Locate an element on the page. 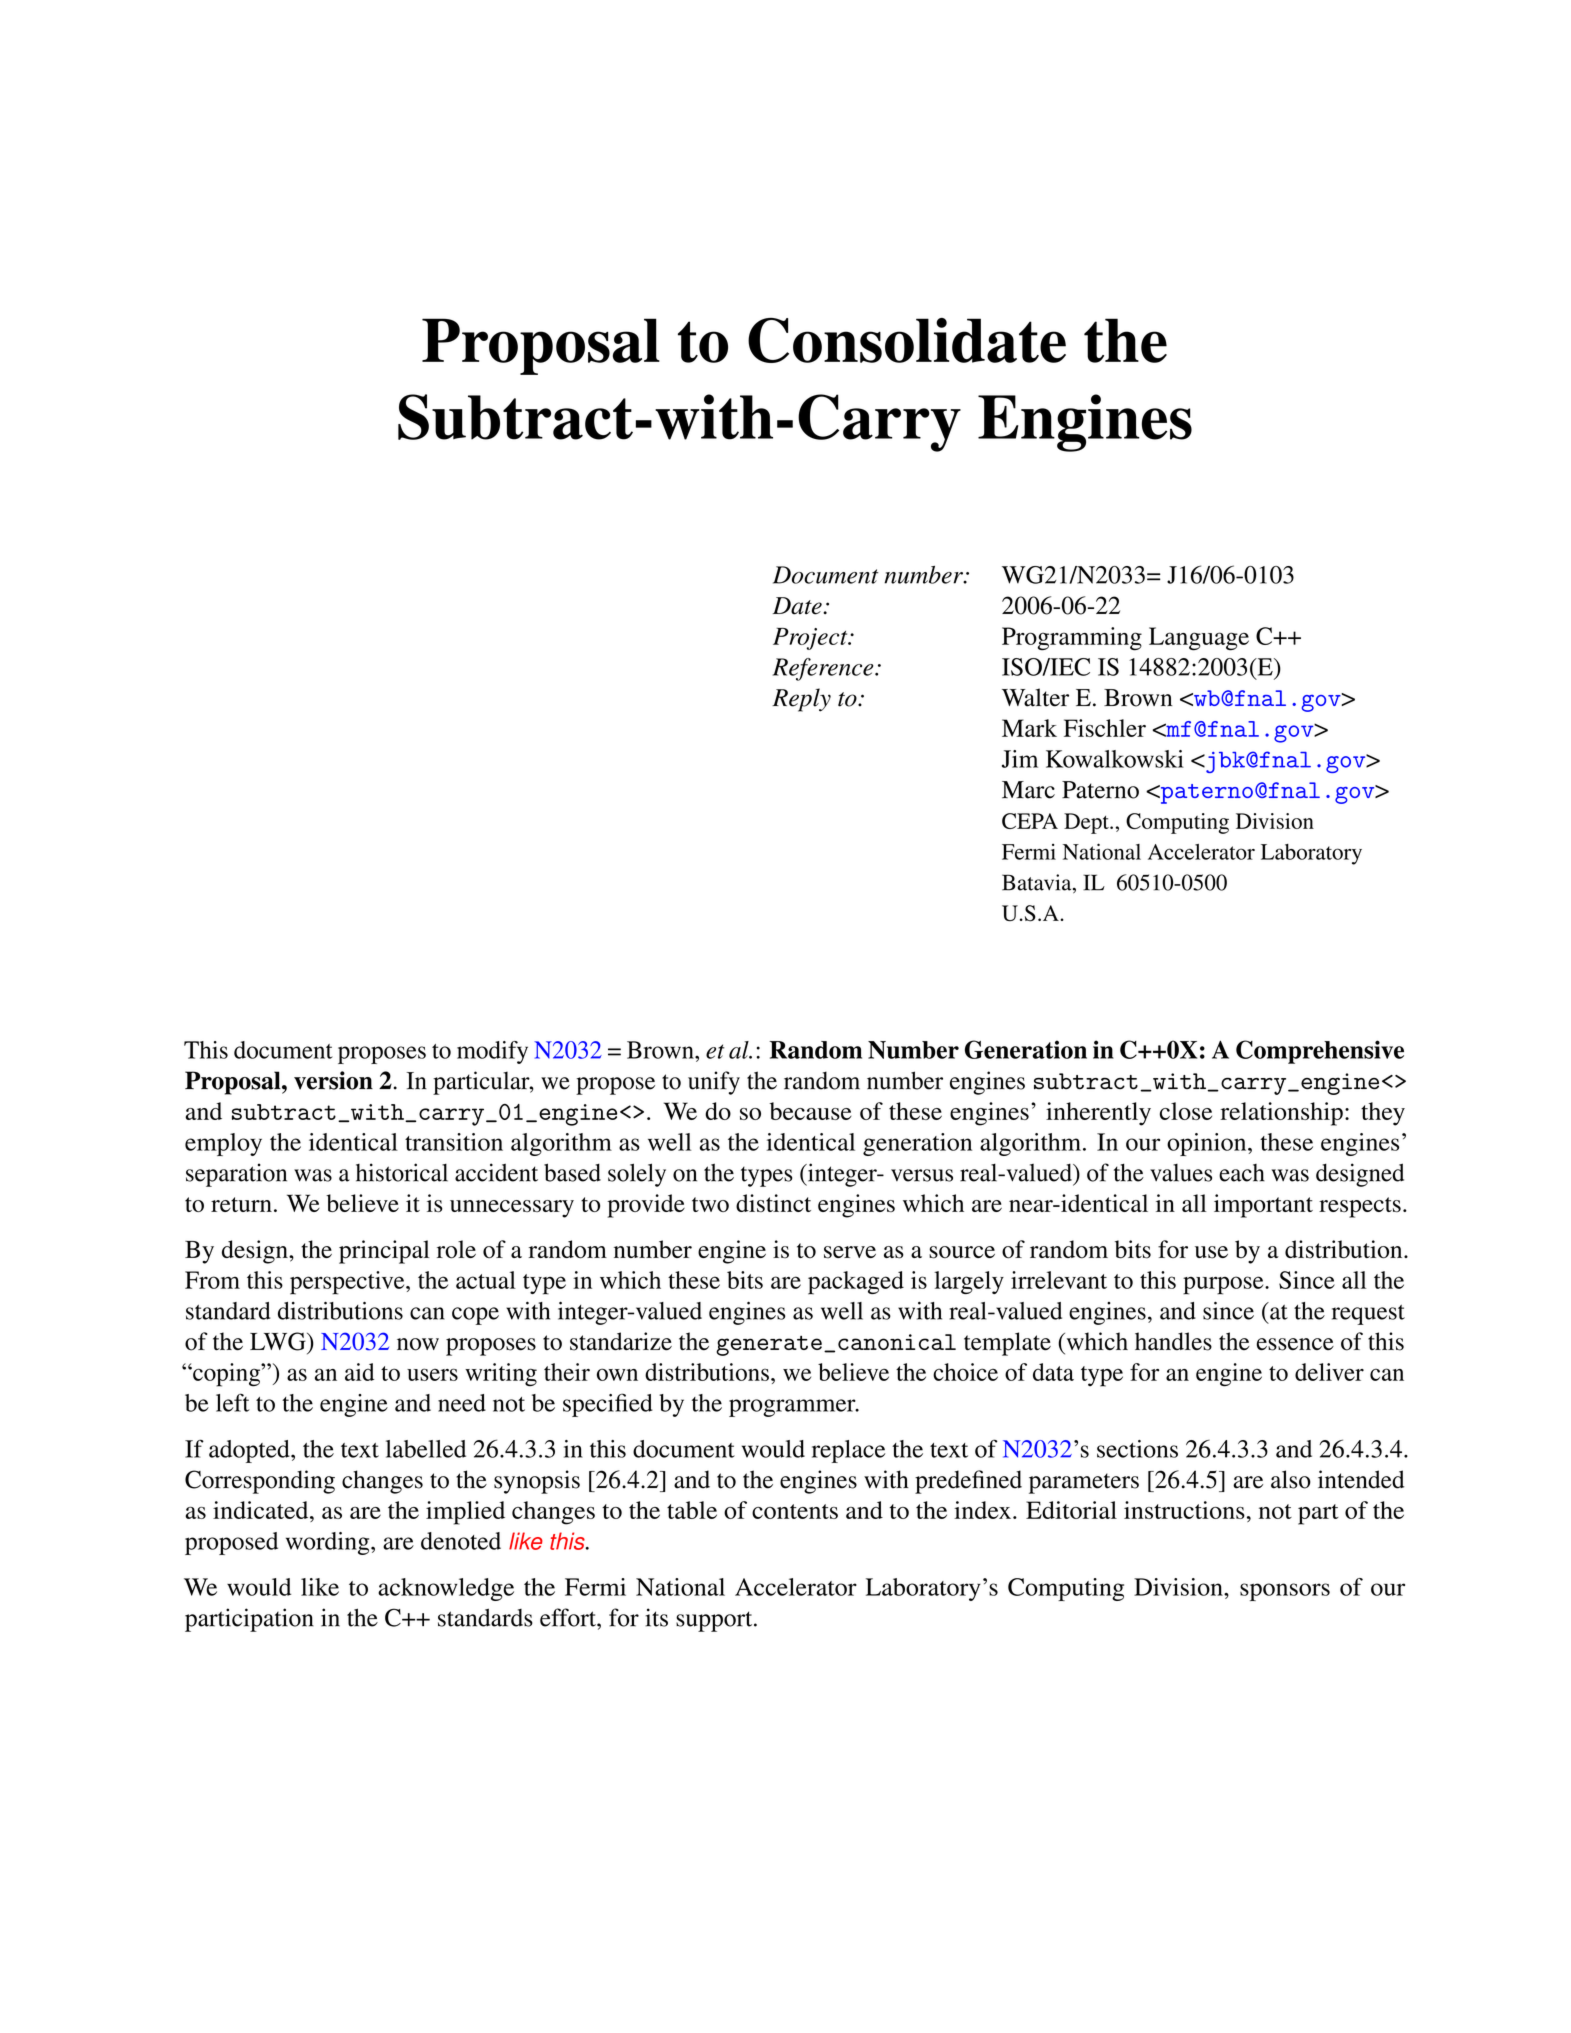 The image size is (1571, 2033). Dept is located at coordinates (1087, 823).
